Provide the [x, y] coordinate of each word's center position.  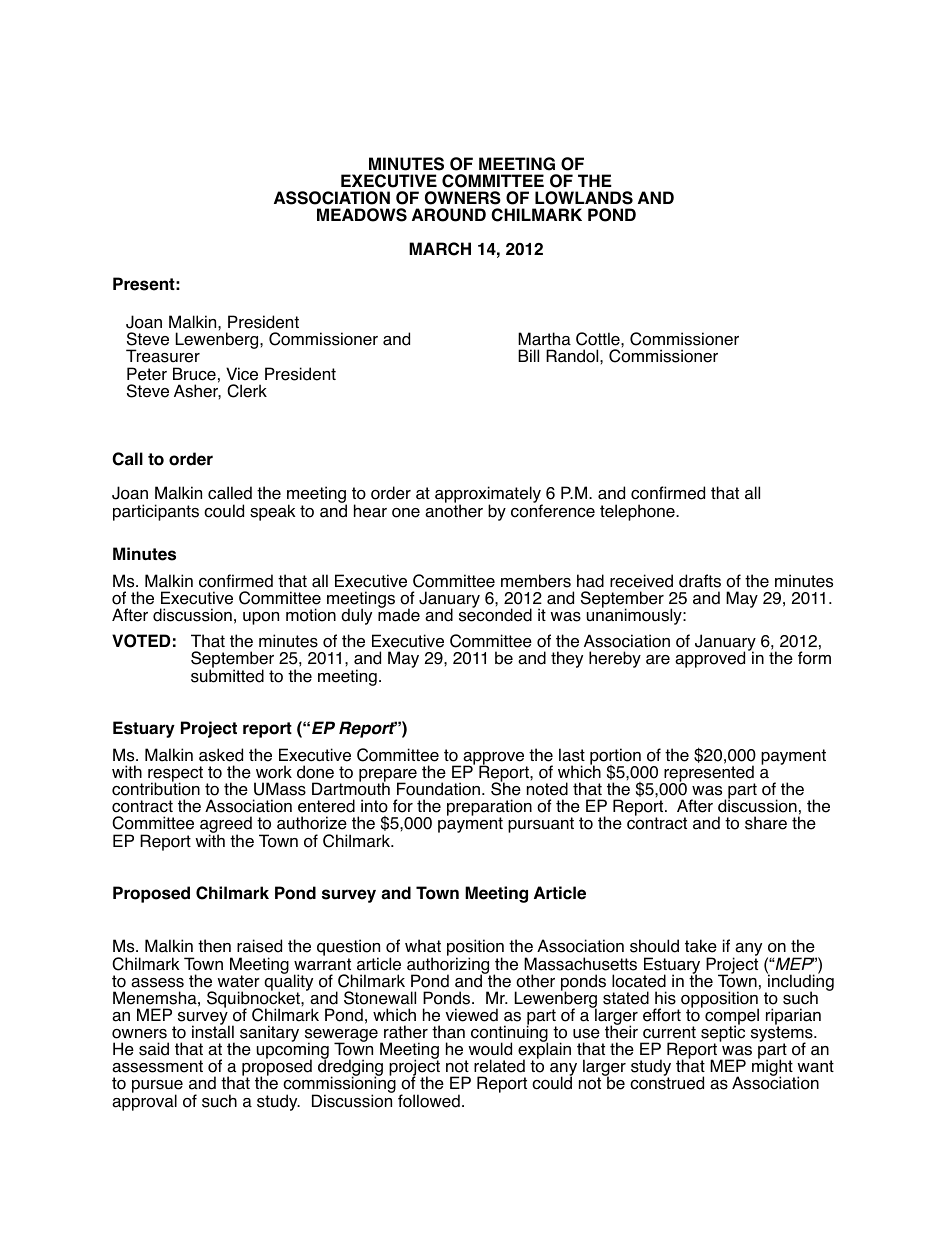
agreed [226, 826]
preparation [489, 809]
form [814, 658]
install [213, 1031]
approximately [489, 496]
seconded [495, 614]
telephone [638, 512]
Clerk [247, 391]
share [766, 823]
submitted [227, 675]
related [499, 1066]
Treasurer [163, 356]
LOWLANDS [584, 198]
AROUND [449, 215]
